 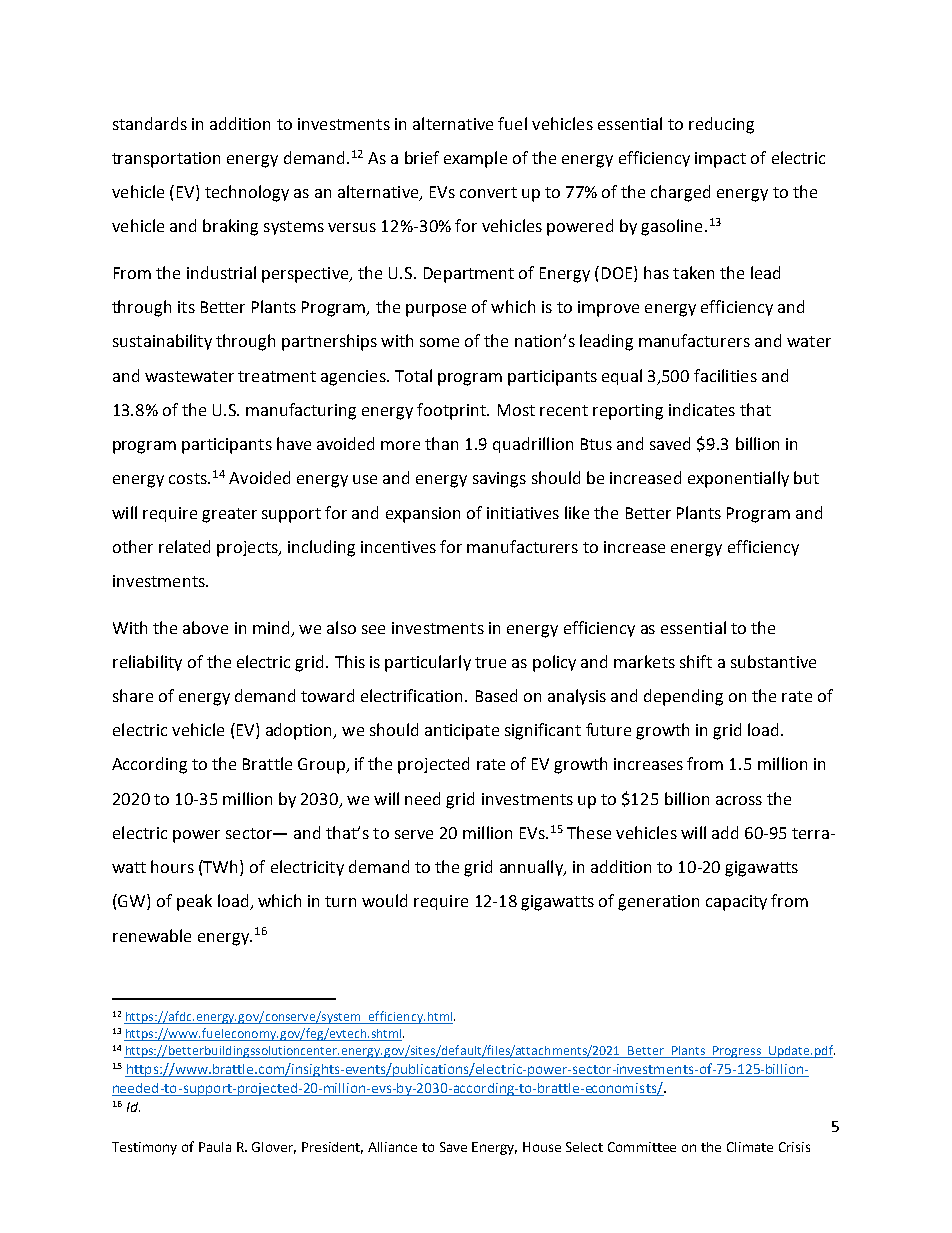 I want to click on Paula, so click(x=215, y=1147).
